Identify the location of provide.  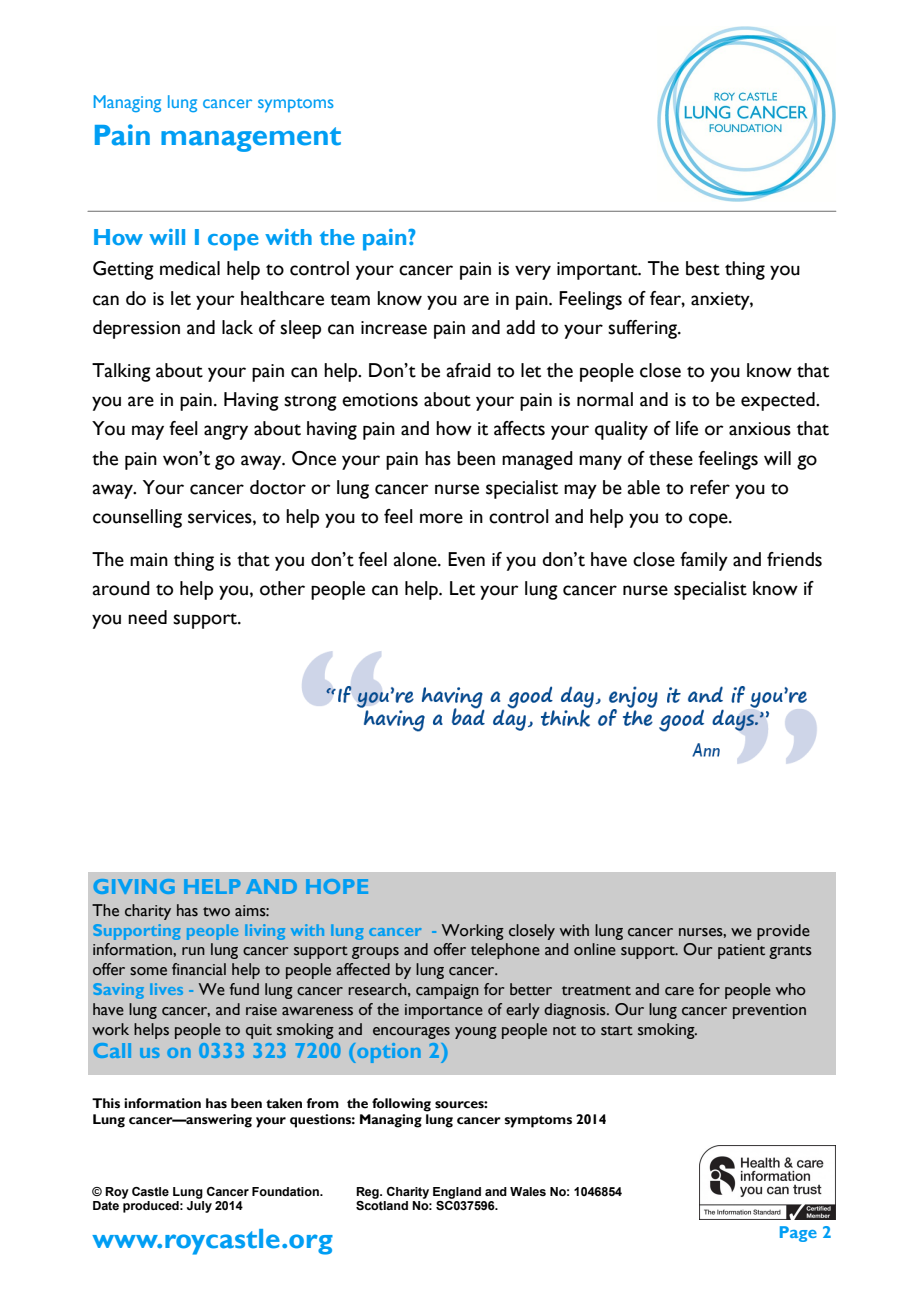
(783, 932).
